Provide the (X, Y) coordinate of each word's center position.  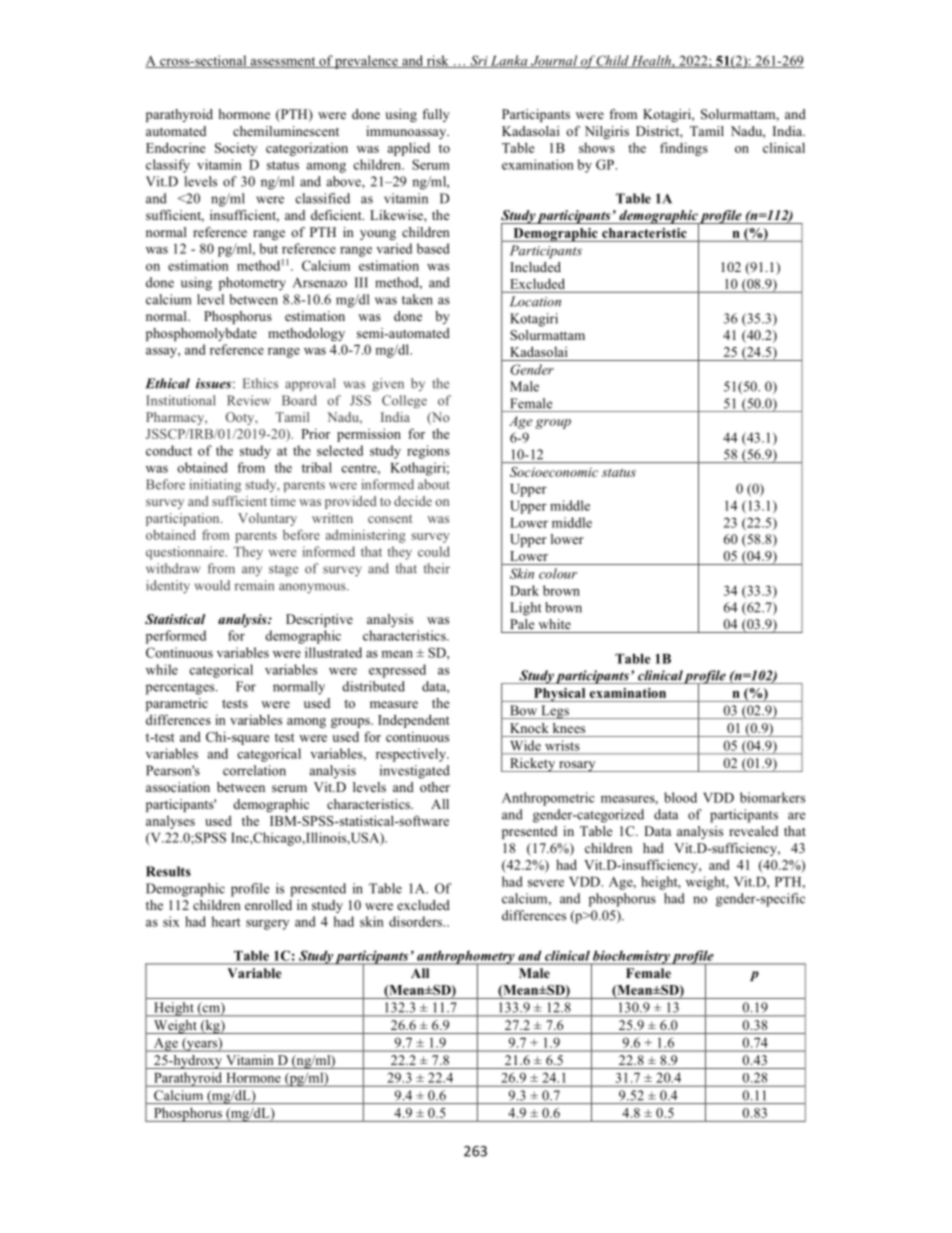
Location (535, 301)
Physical (559, 695)
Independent (413, 721)
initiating (215, 485)
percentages (181, 689)
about (434, 484)
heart (226, 921)
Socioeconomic (554, 472)
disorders (416, 921)
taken (417, 299)
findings (684, 149)
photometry (252, 284)
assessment (283, 62)
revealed (753, 831)
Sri (479, 61)
